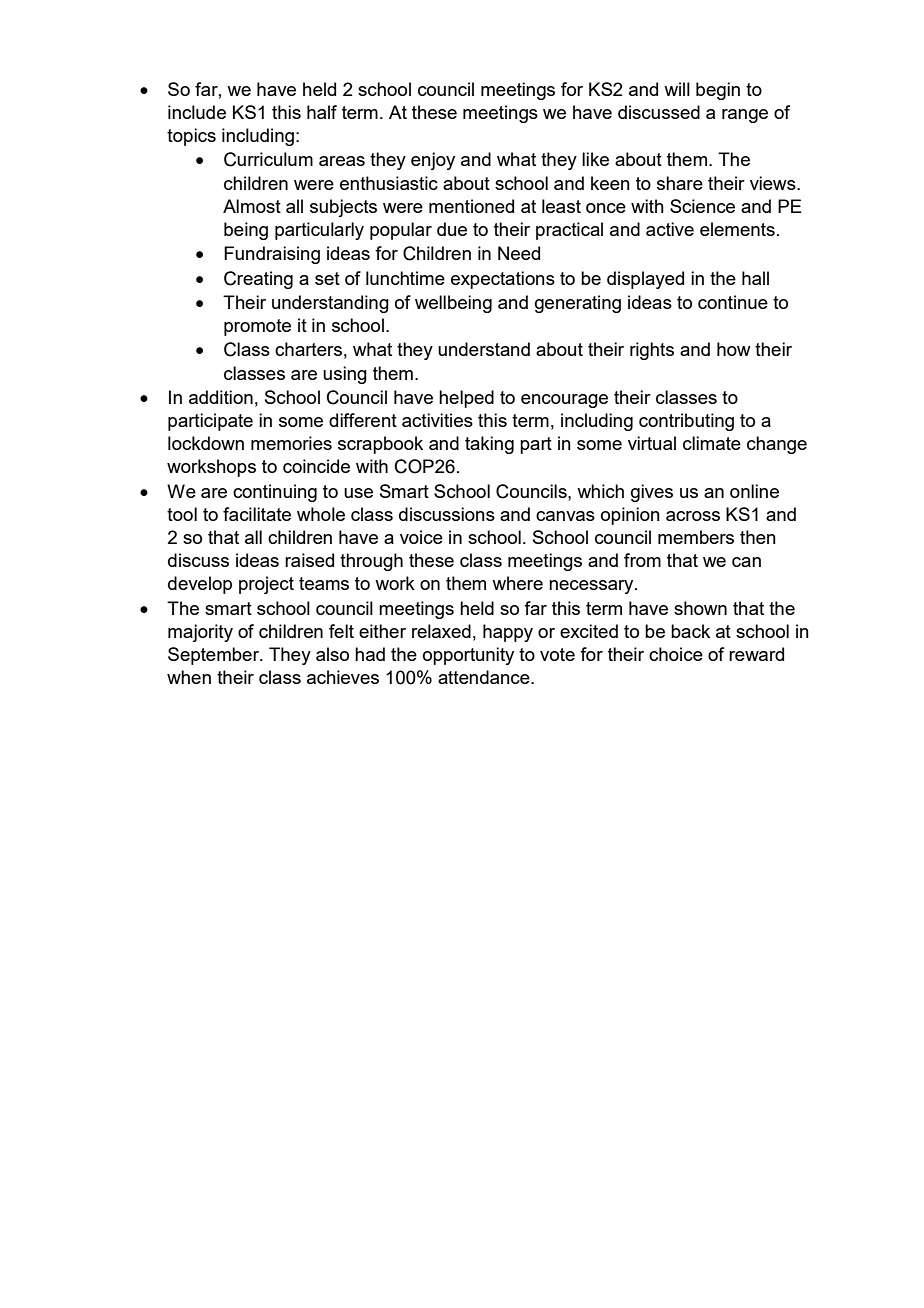  I want to click on continue, so click(733, 302).
